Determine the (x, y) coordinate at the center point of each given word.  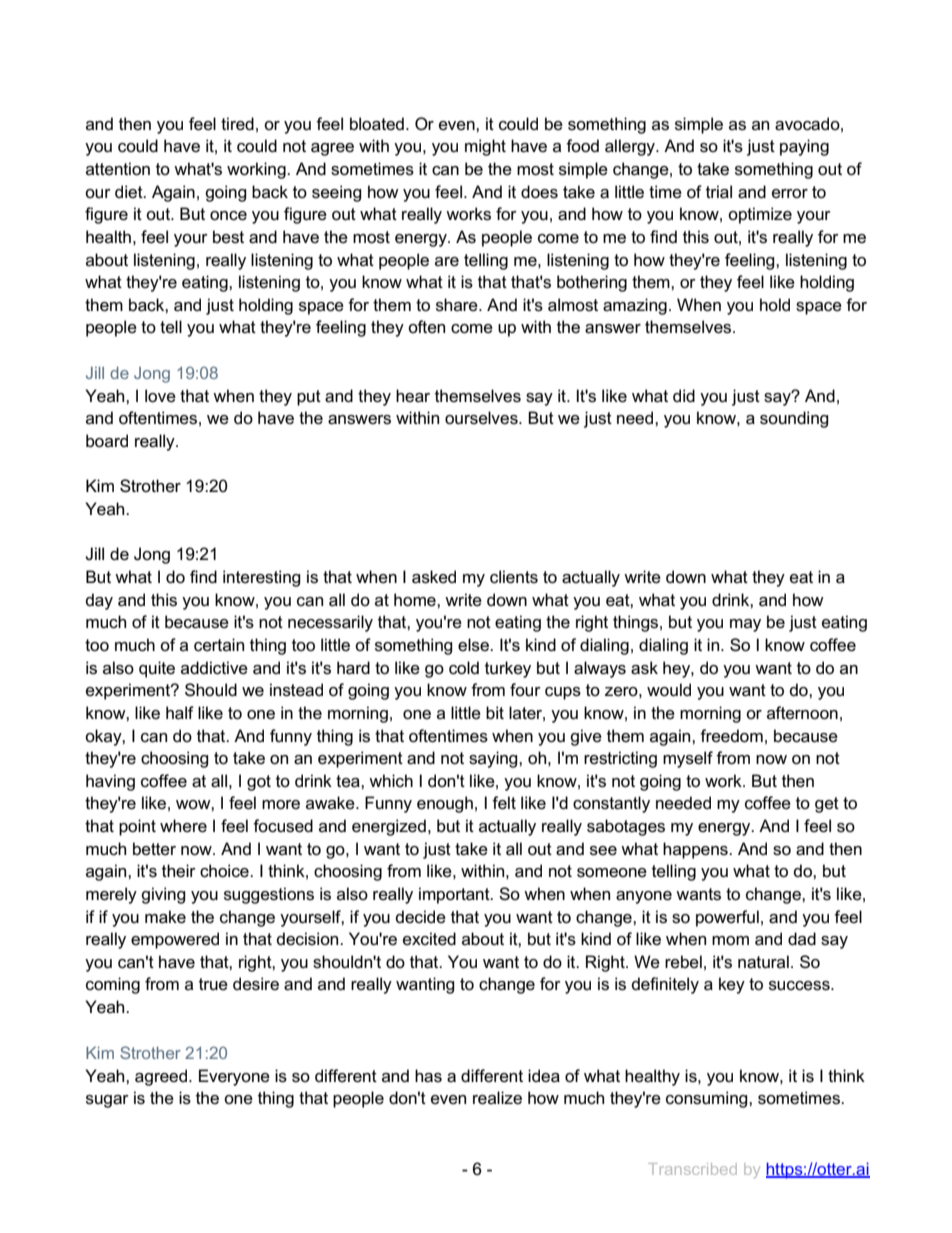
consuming (708, 1099)
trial (719, 192)
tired (237, 124)
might (485, 147)
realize (497, 1098)
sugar (107, 1101)
